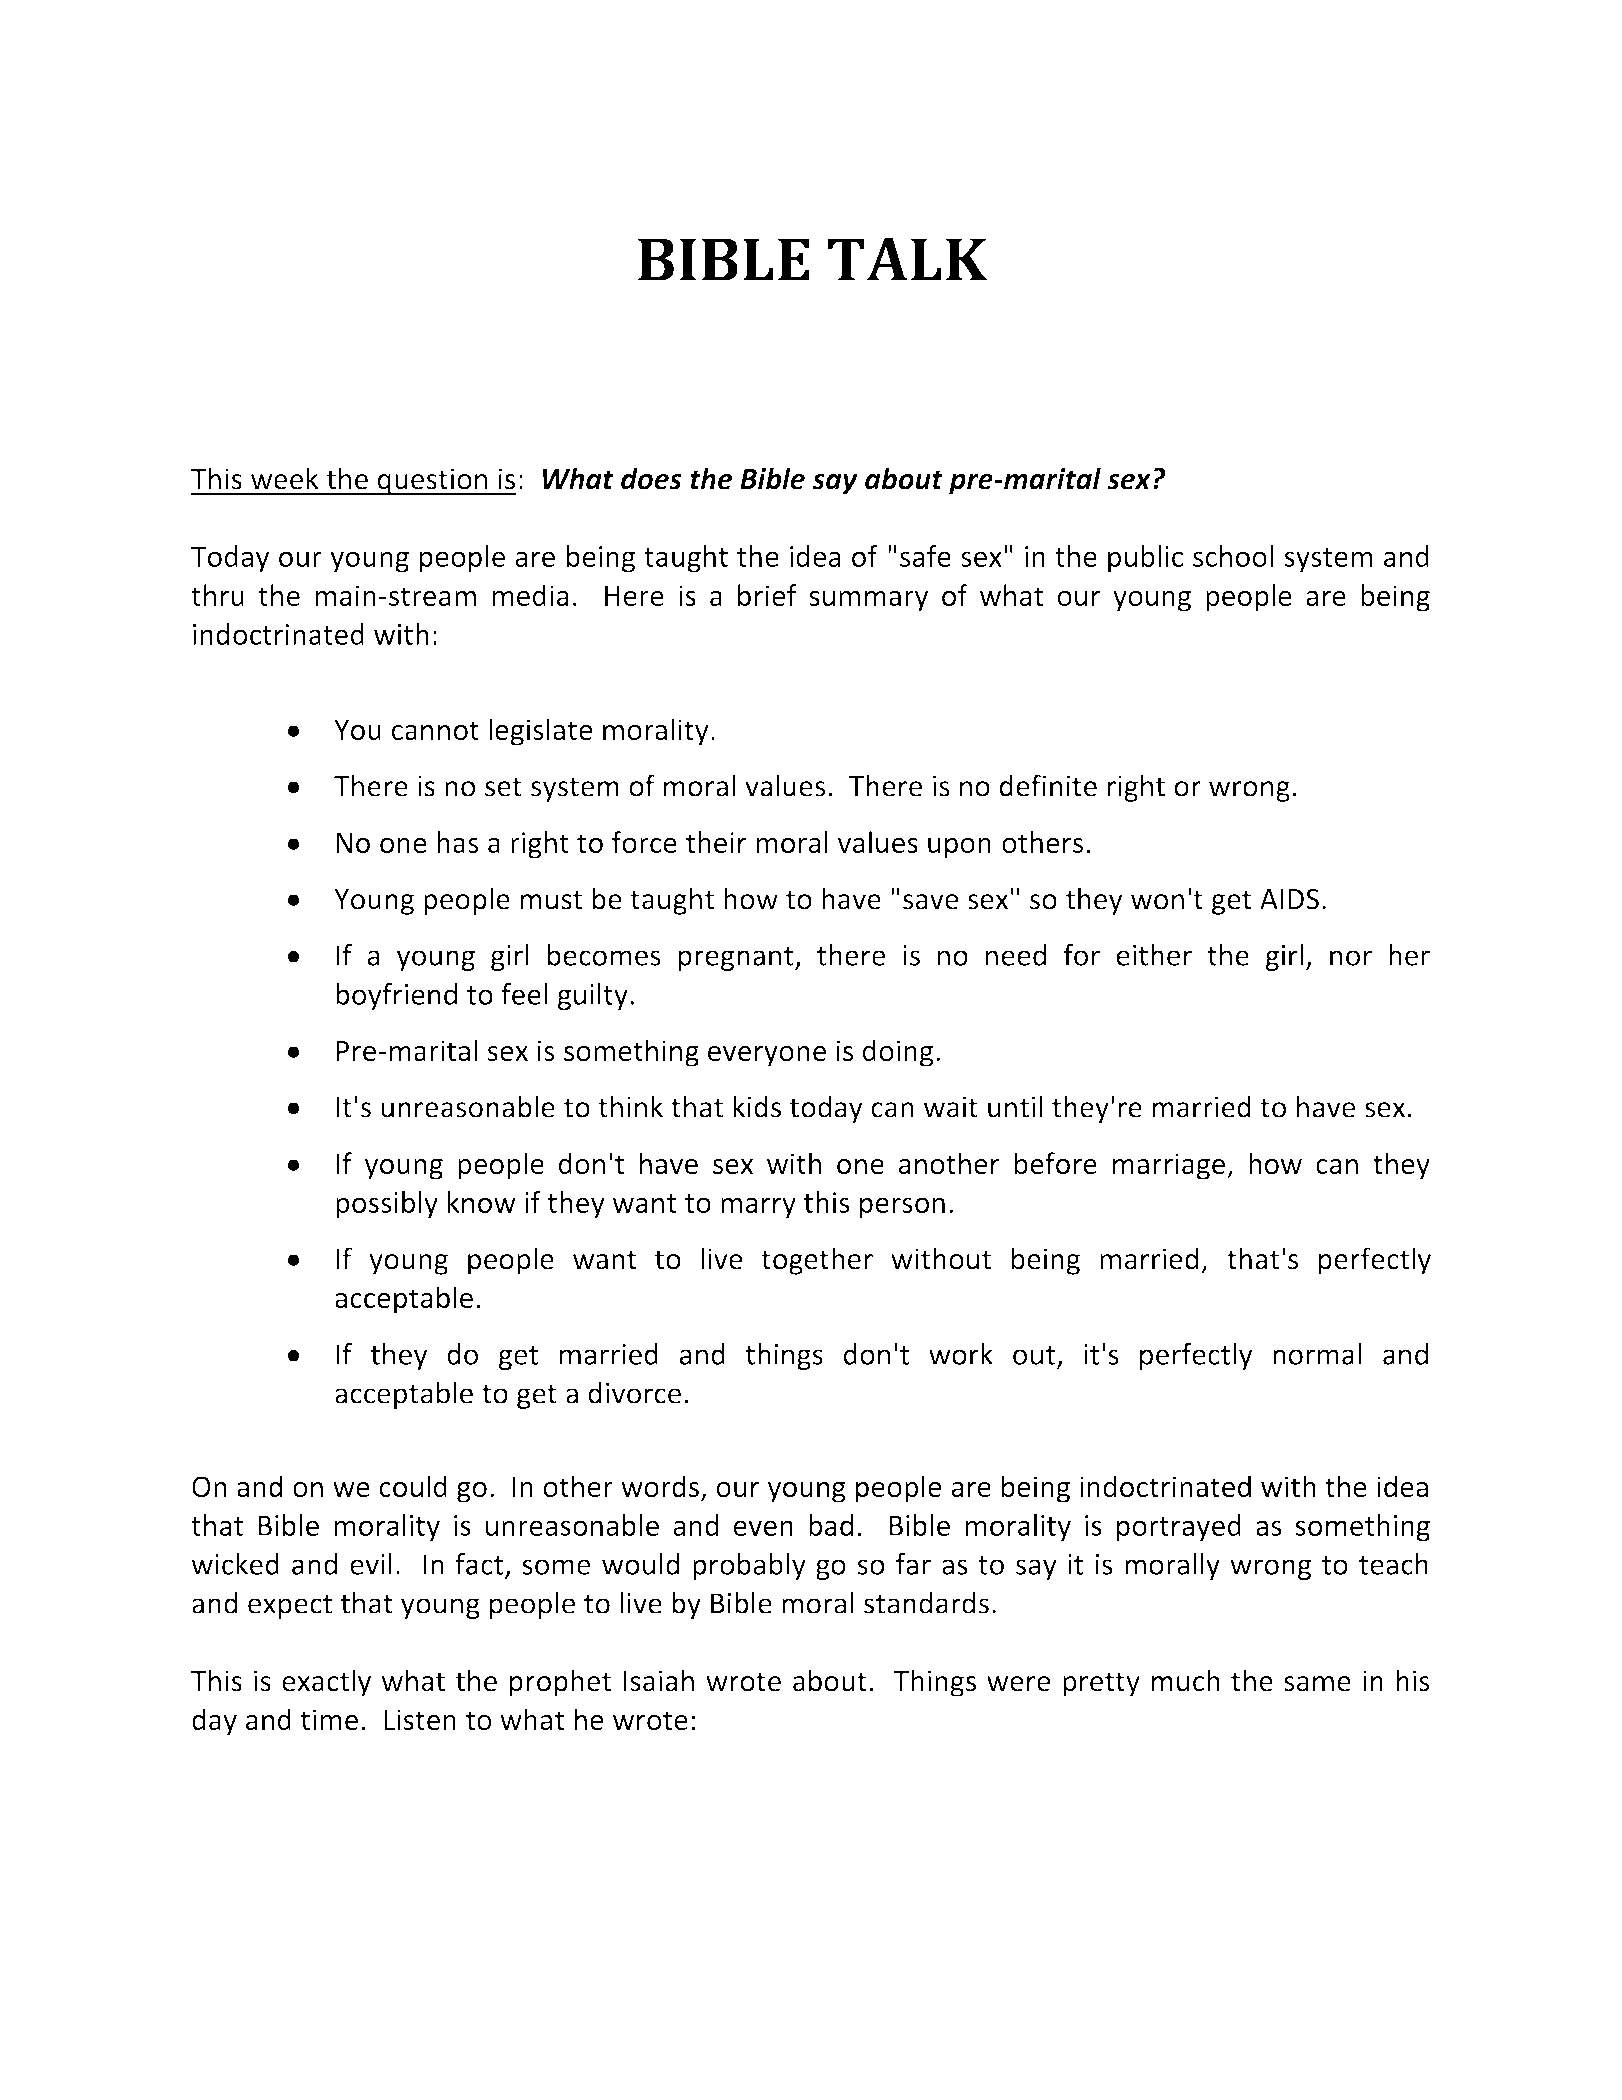 This screenshot has width=1622, height=2100. Describe the element at coordinates (817, 1261) in the screenshot. I see `together` at that location.
